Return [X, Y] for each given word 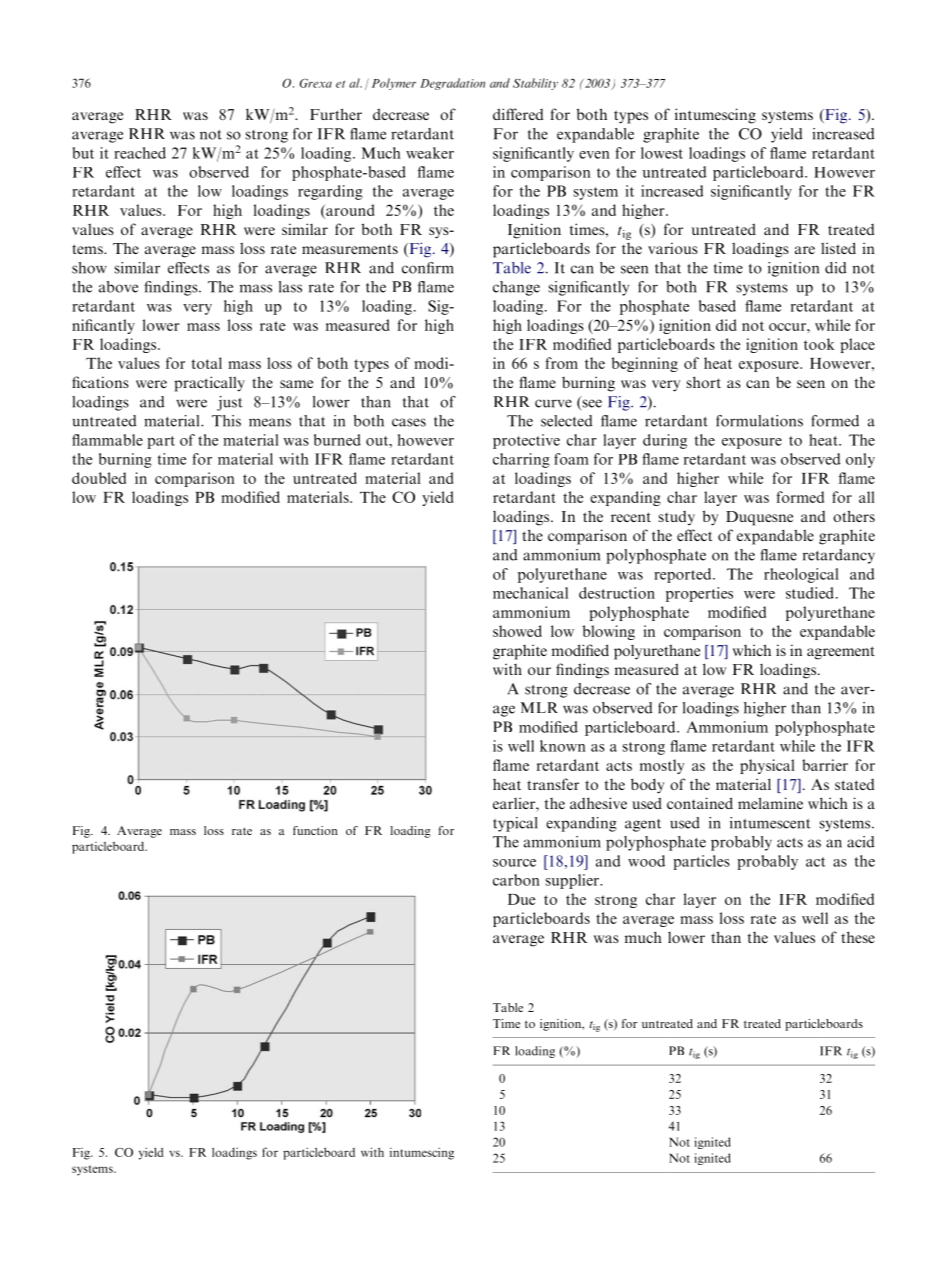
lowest [662, 153]
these [858, 937]
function [315, 830]
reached [140, 153]
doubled [99, 478]
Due [521, 899]
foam [571, 459]
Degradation [452, 84]
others [854, 516]
